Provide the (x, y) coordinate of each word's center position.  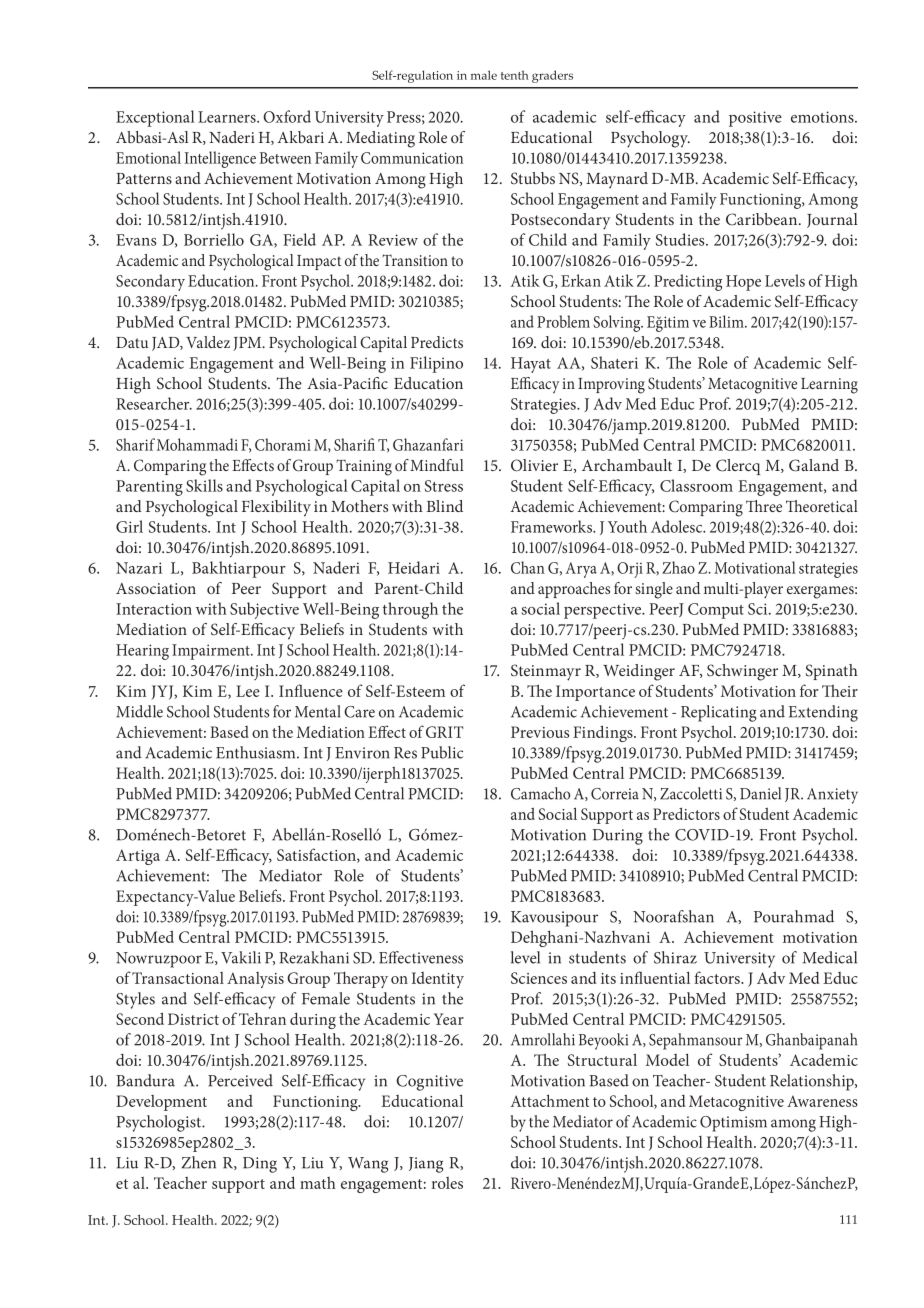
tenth (514, 75)
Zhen (199, 1162)
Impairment (212, 652)
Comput (716, 611)
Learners (228, 117)
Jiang (426, 1165)
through (410, 610)
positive (755, 119)
